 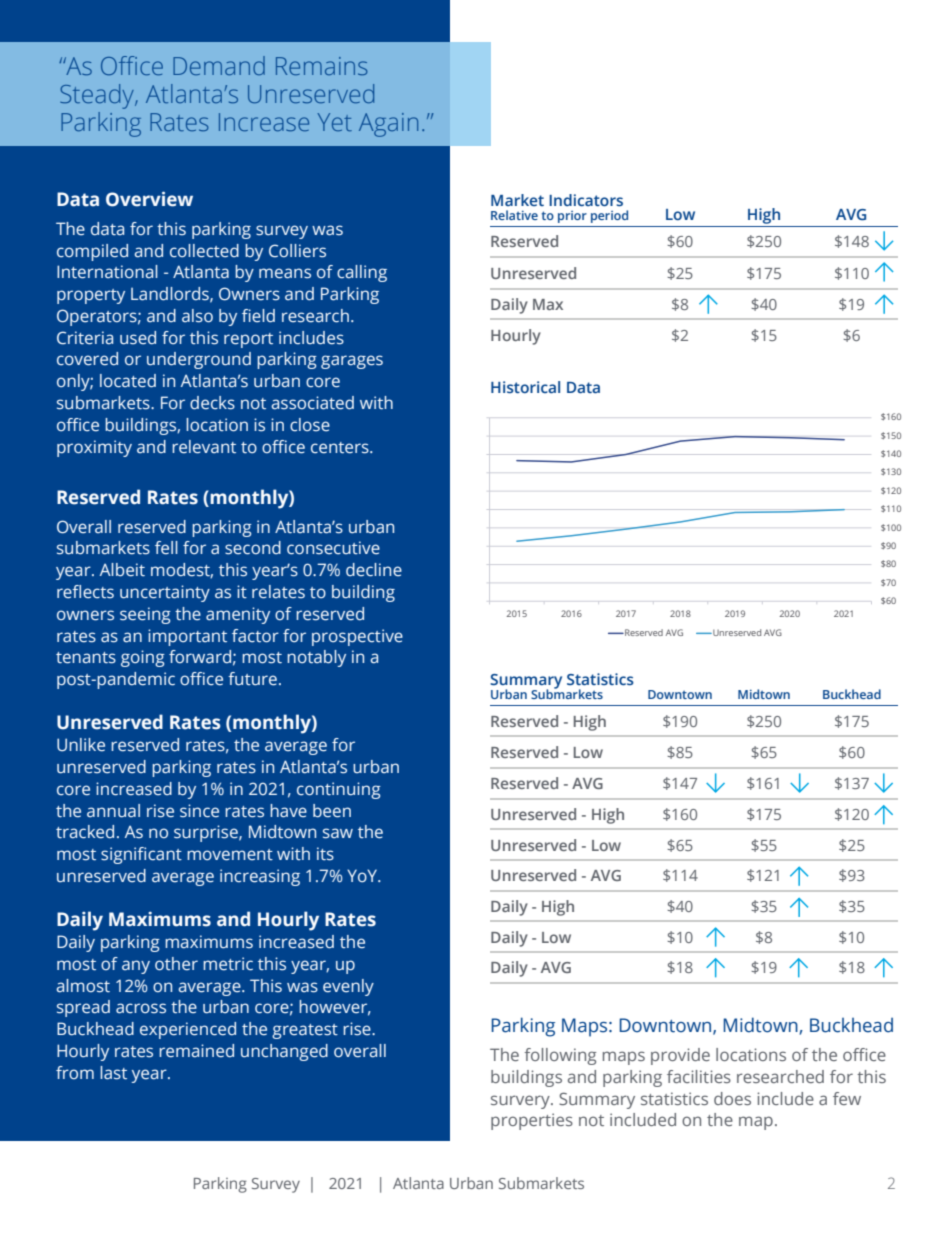 What do you see at coordinates (388, 125) in the image?
I see `Again` at bounding box center [388, 125].
